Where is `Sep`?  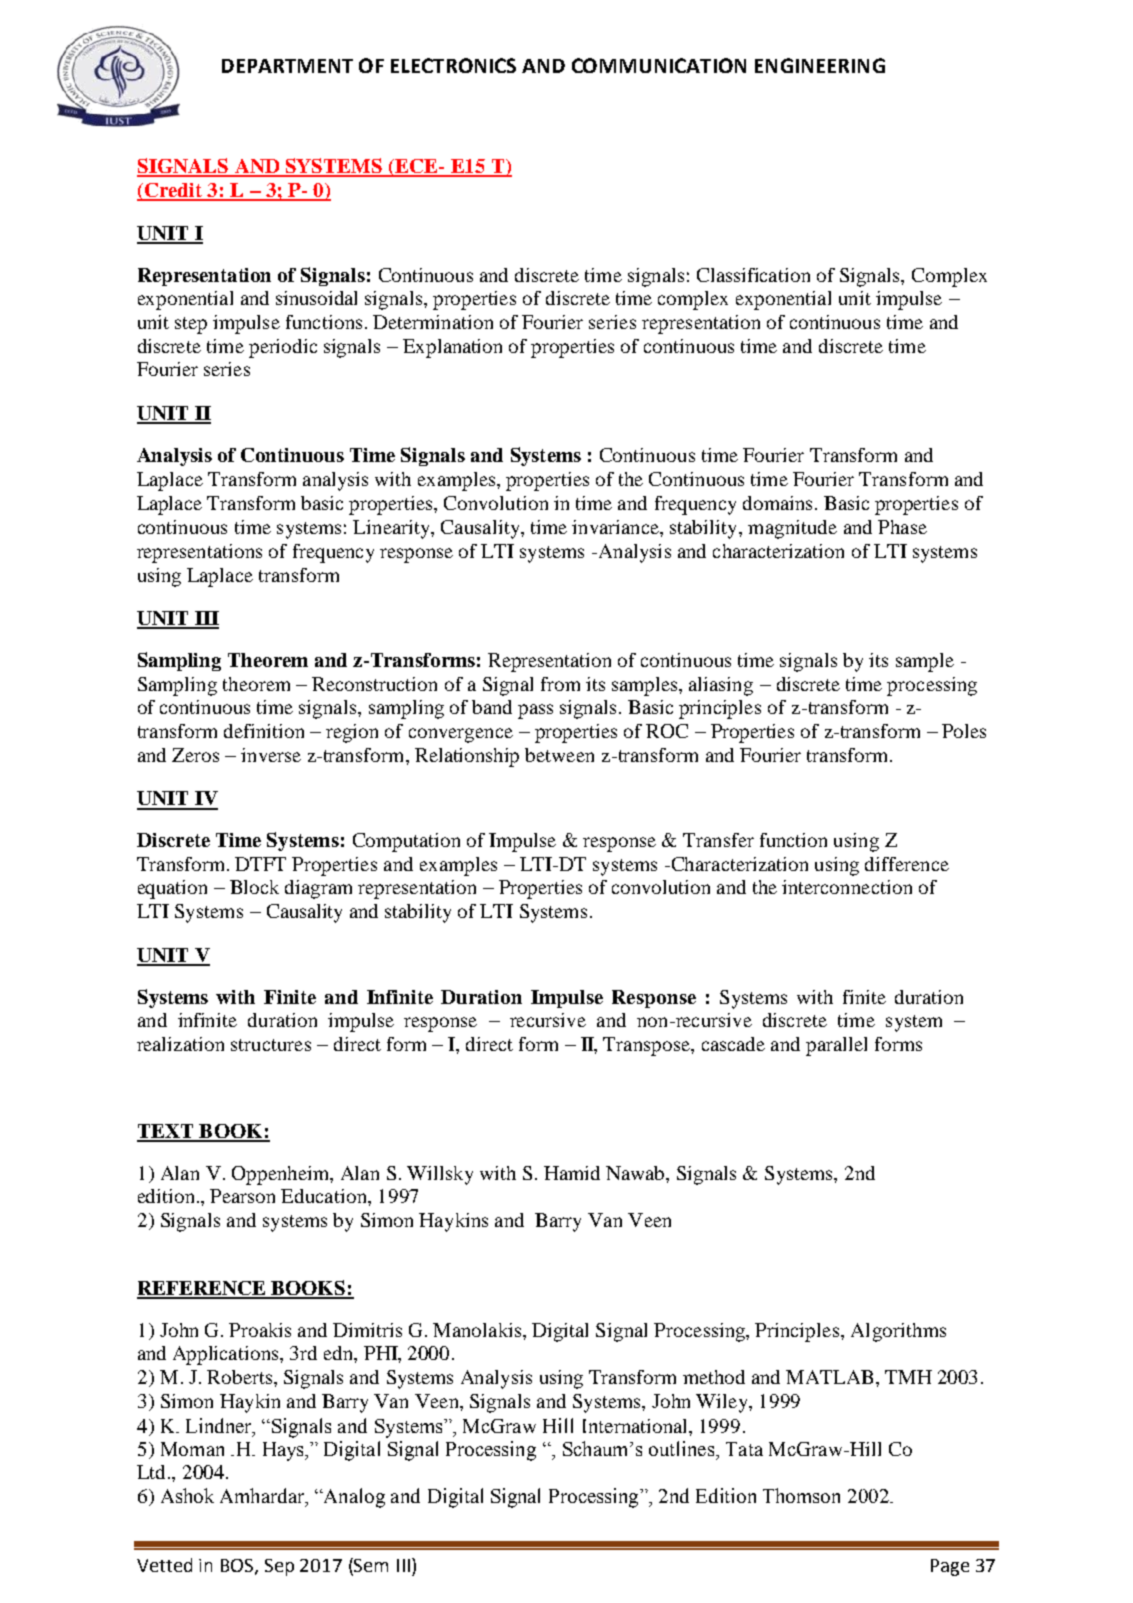
Sep is located at coordinates (279, 1567).
